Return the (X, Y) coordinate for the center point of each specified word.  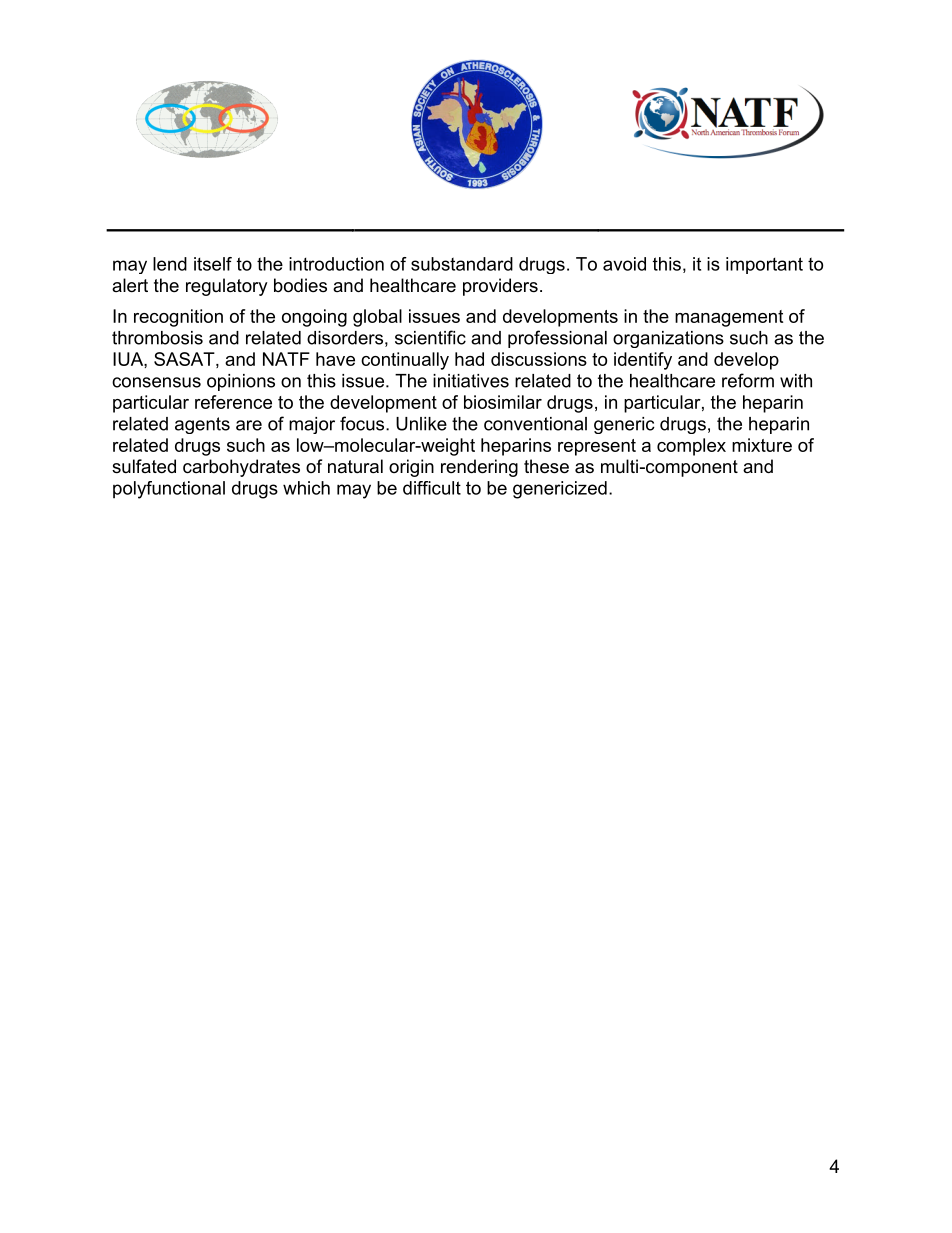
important (764, 265)
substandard (462, 264)
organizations (668, 339)
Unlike (421, 424)
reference (233, 402)
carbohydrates (241, 468)
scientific (430, 337)
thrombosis (157, 338)
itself (213, 264)
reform (748, 380)
